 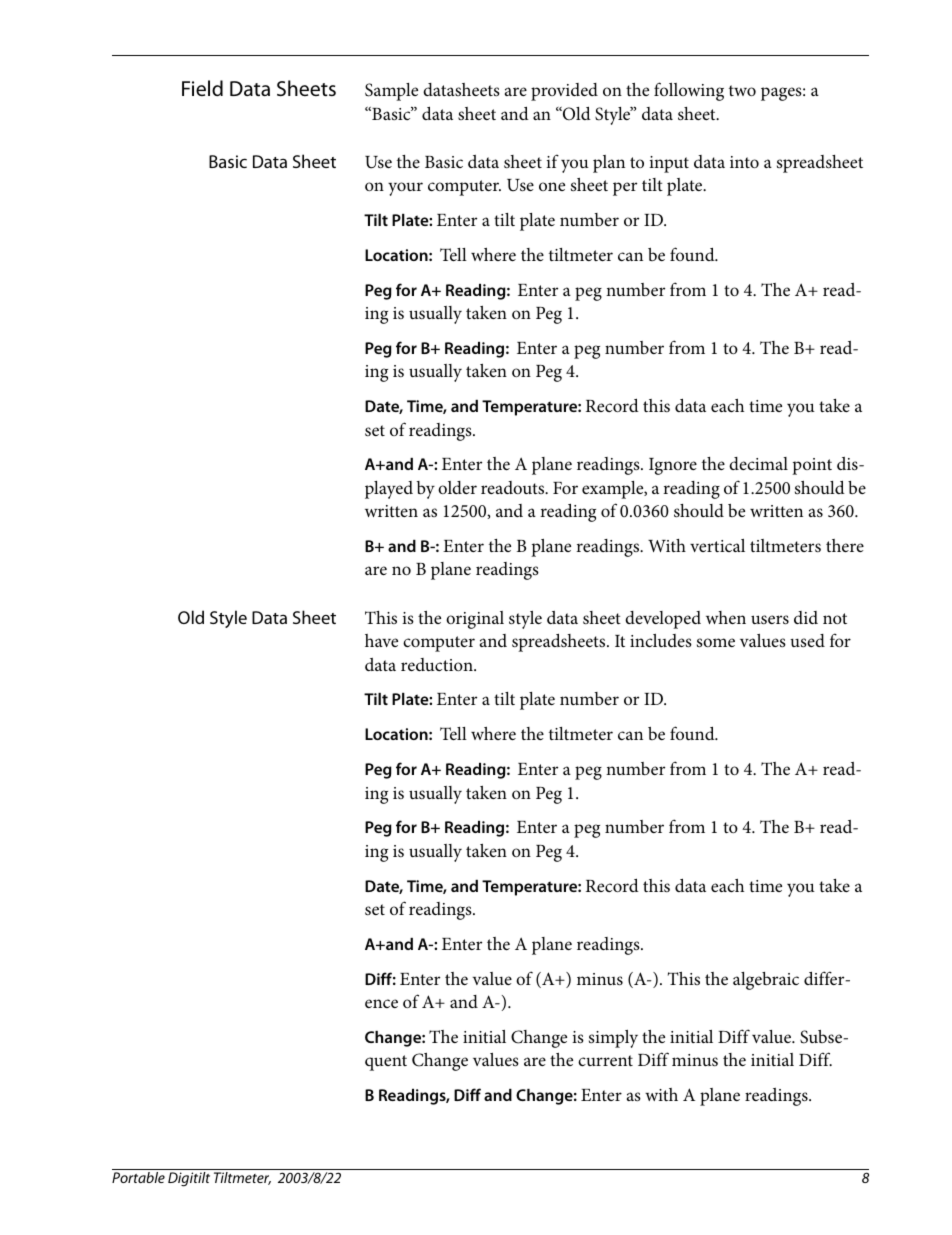 What do you see at coordinates (613, 1039) in the screenshot?
I see `simply` at bounding box center [613, 1039].
